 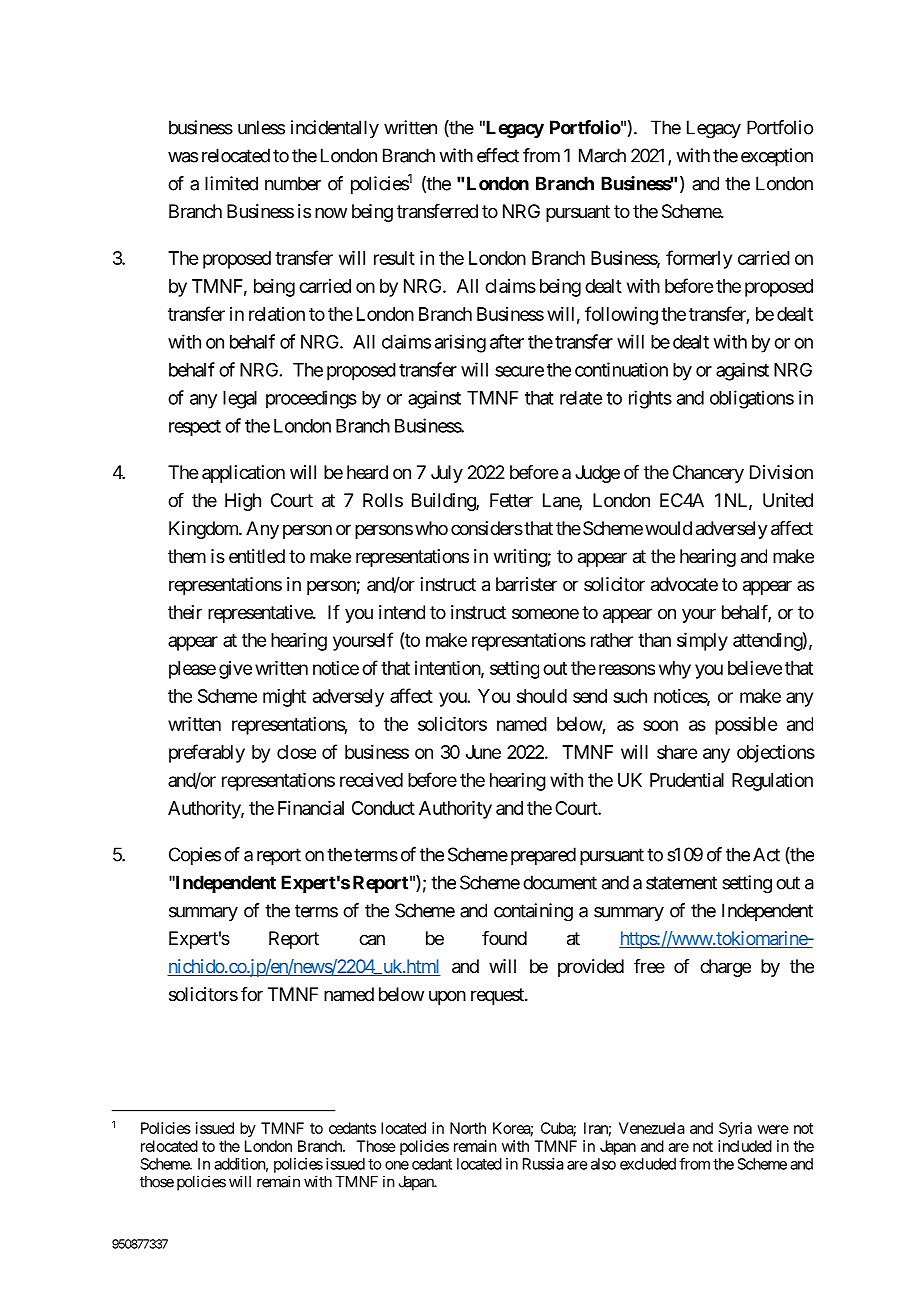 What do you see at coordinates (231, 183) in the screenshot?
I see `limited` at bounding box center [231, 183].
